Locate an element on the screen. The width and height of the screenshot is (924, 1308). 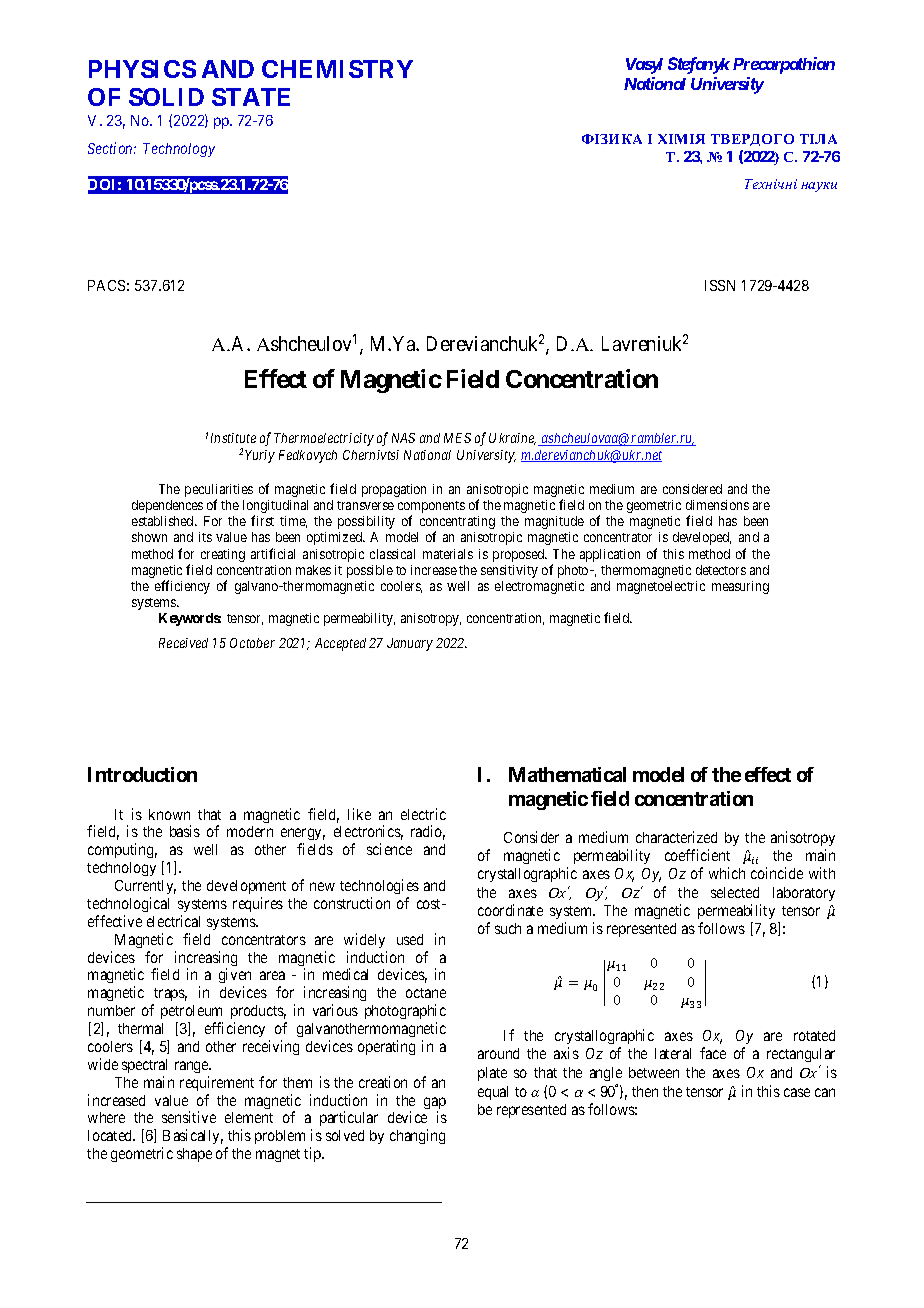
case is located at coordinates (797, 1092).
